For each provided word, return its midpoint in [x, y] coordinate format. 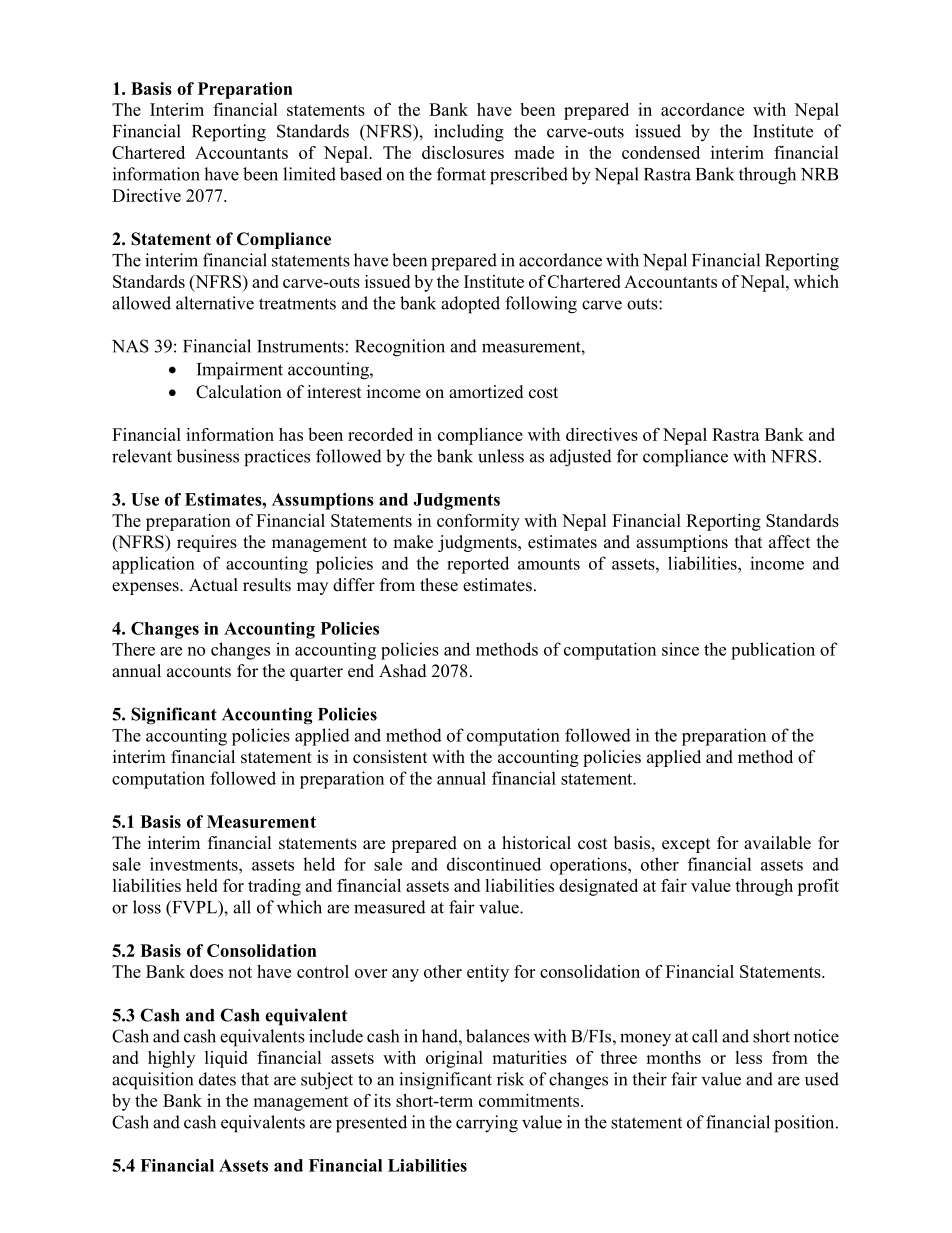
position [805, 1124]
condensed [661, 152]
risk [510, 1079]
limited [309, 174]
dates [217, 1079]
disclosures [463, 152]
